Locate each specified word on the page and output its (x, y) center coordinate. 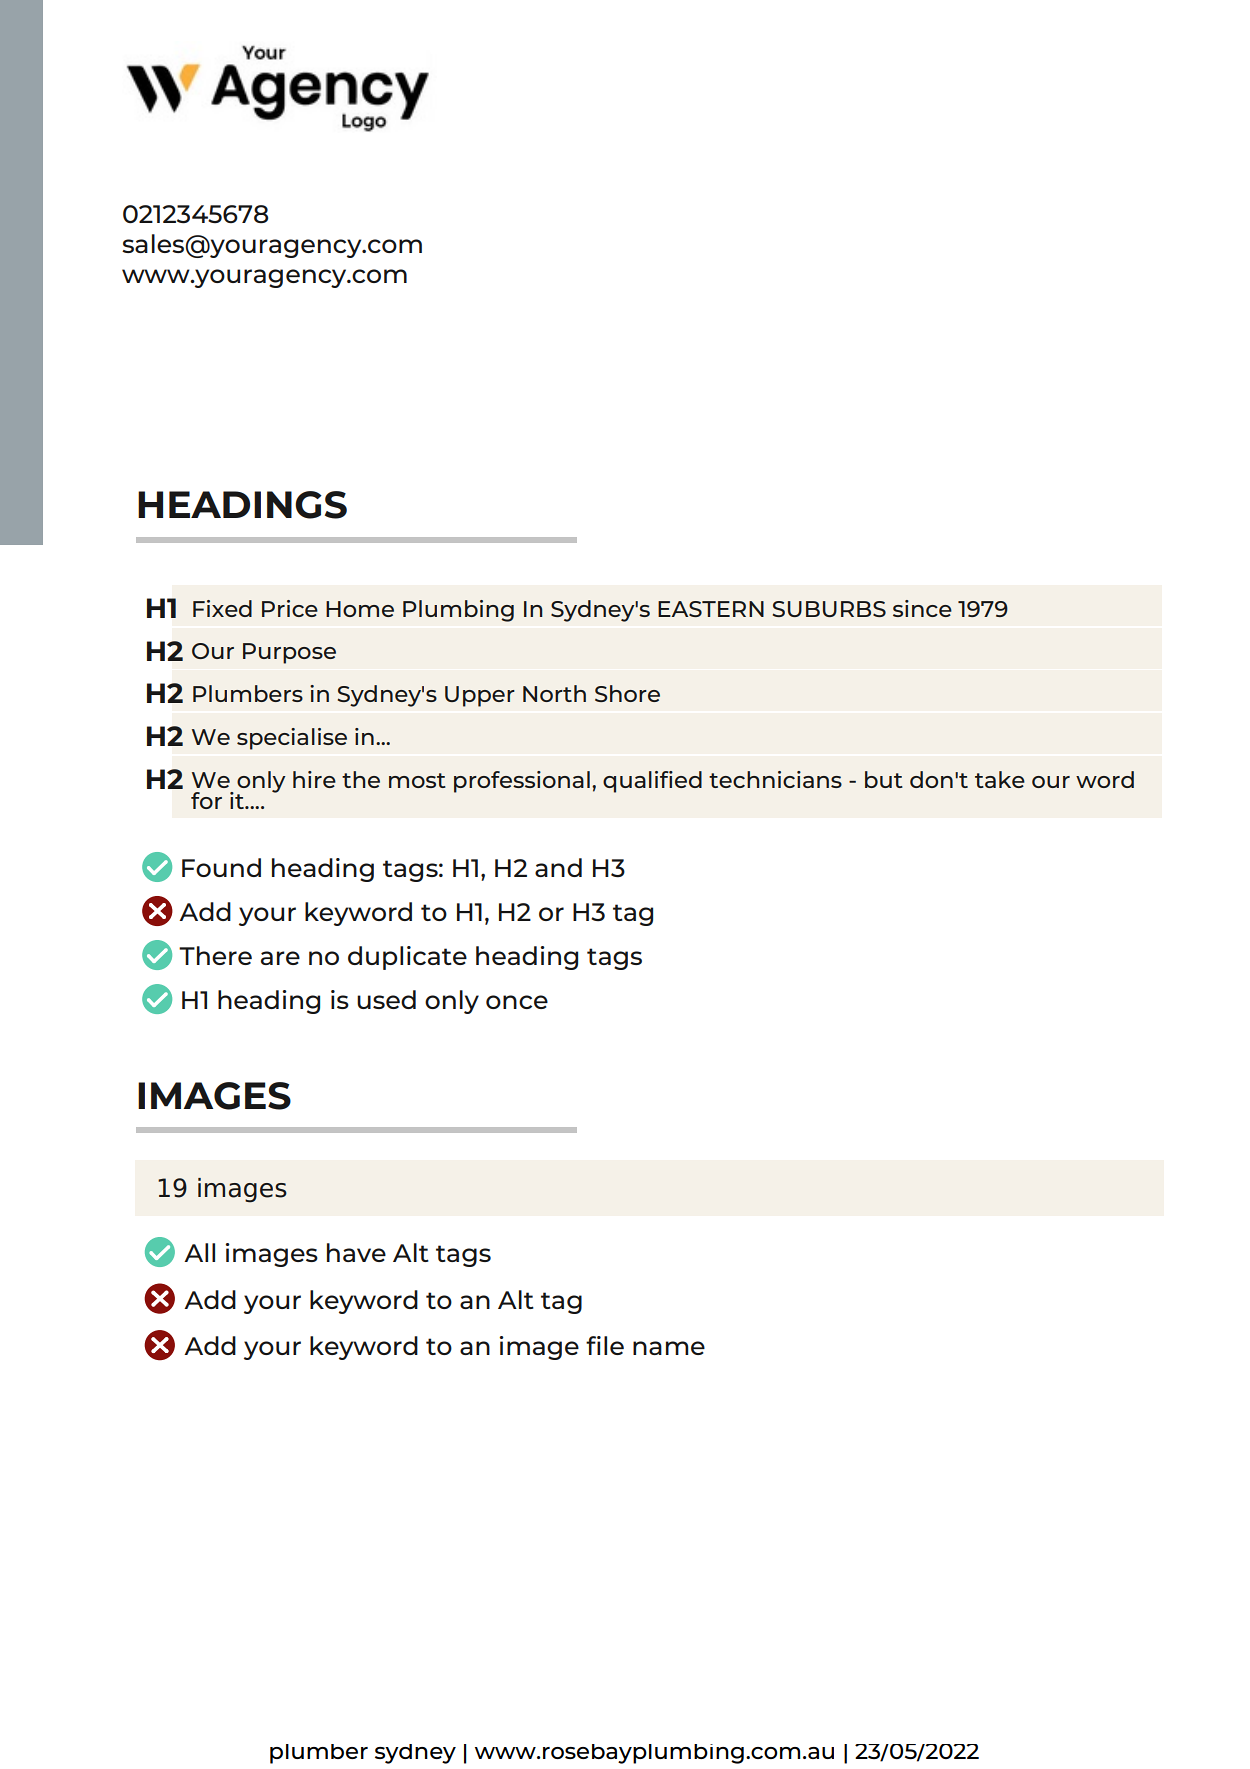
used (386, 999)
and (558, 867)
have (356, 1252)
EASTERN (711, 609)
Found (221, 867)
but (884, 779)
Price (290, 608)
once (517, 1002)
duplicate (407, 958)
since (922, 608)
